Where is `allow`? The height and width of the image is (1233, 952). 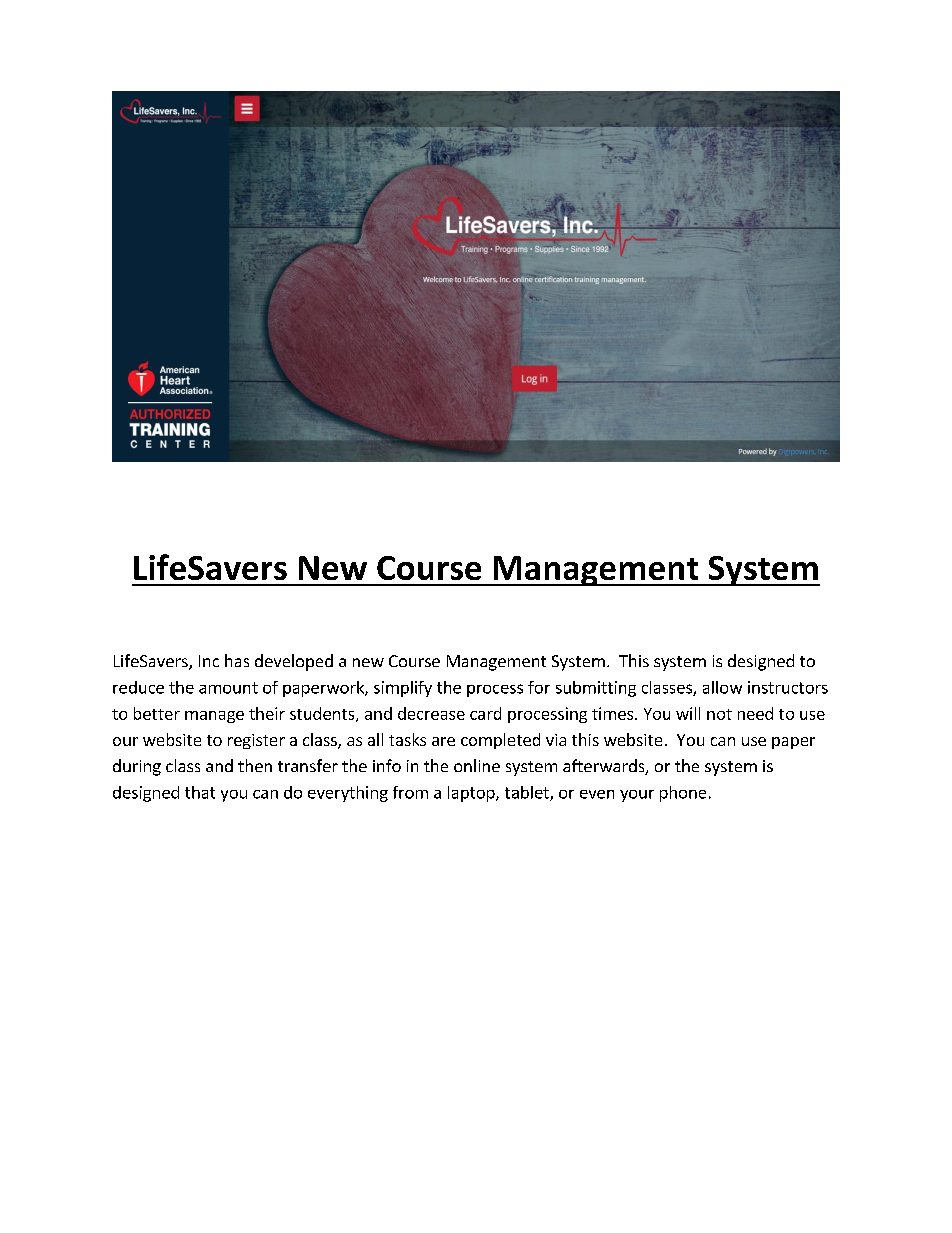 allow is located at coordinates (722, 687).
